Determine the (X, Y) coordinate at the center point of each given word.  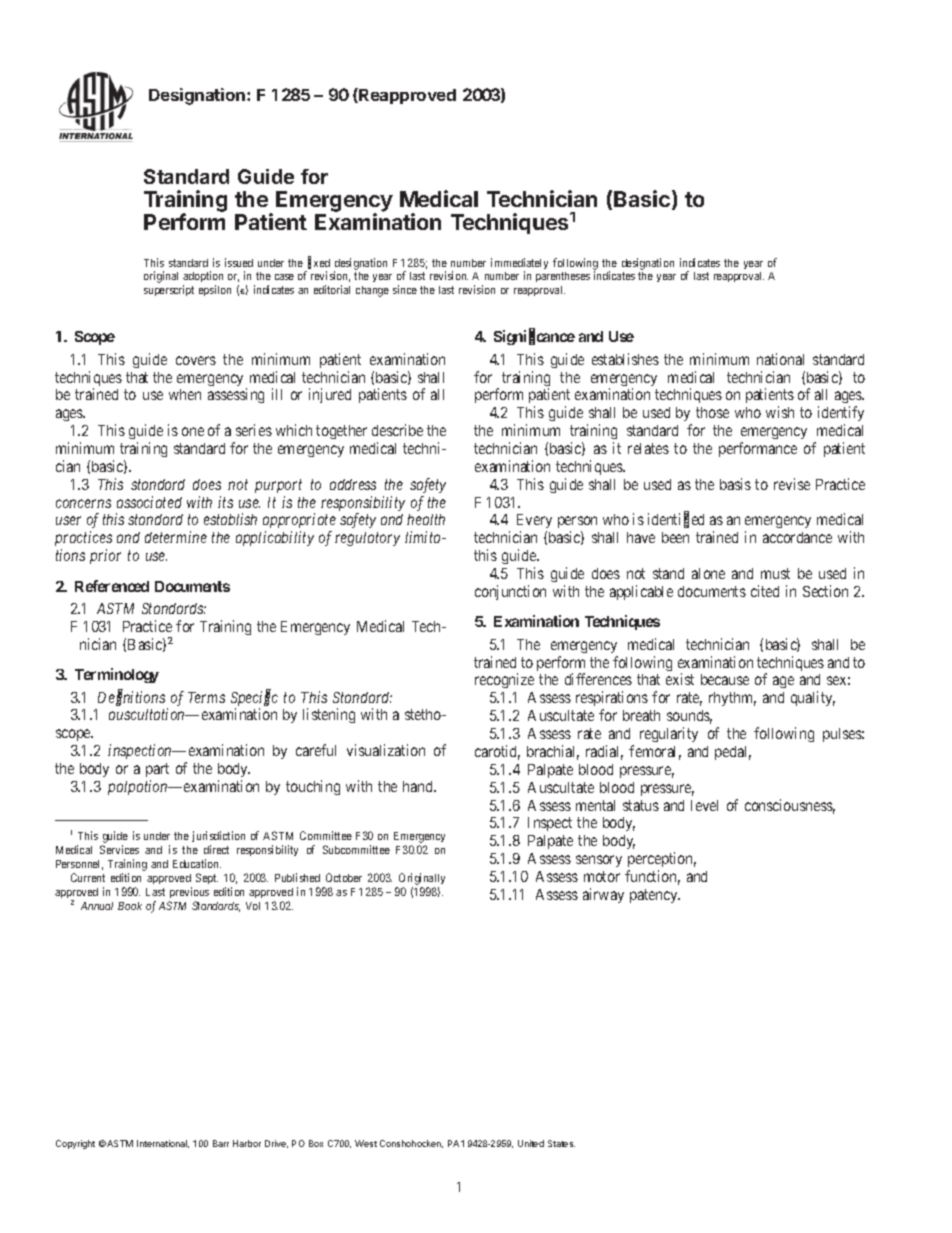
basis (735, 484)
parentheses (563, 277)
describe (397, 430)
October (344, 877)
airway (603, 895)
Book (130, 906)
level (704, 805)
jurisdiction (218, 838)
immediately (519, 265)
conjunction (510, 592)
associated (149, 502)
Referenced (112, 586)
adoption (203, 278)
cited (765, 591)
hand (419, 786)
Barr (221, 1143)
